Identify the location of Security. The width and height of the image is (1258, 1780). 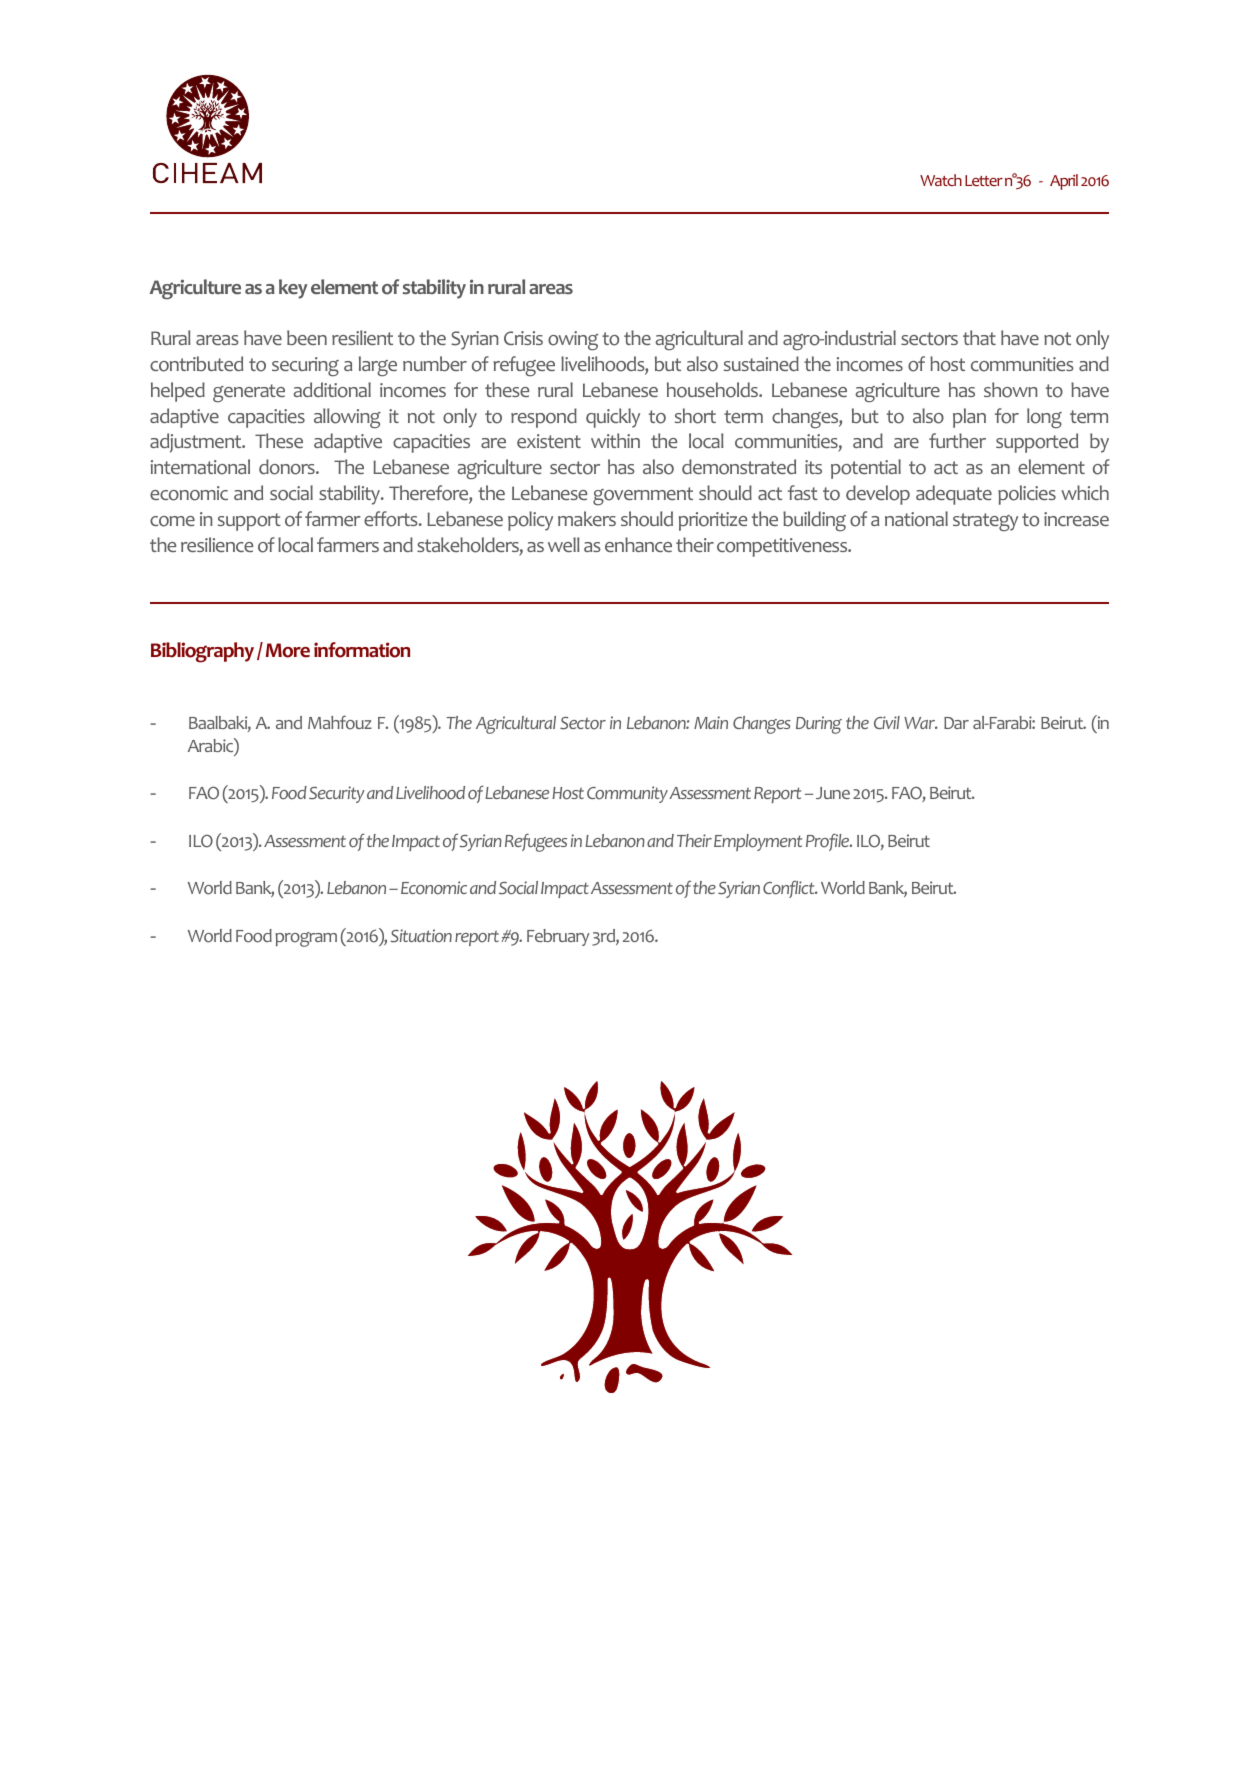
(337, 794).
